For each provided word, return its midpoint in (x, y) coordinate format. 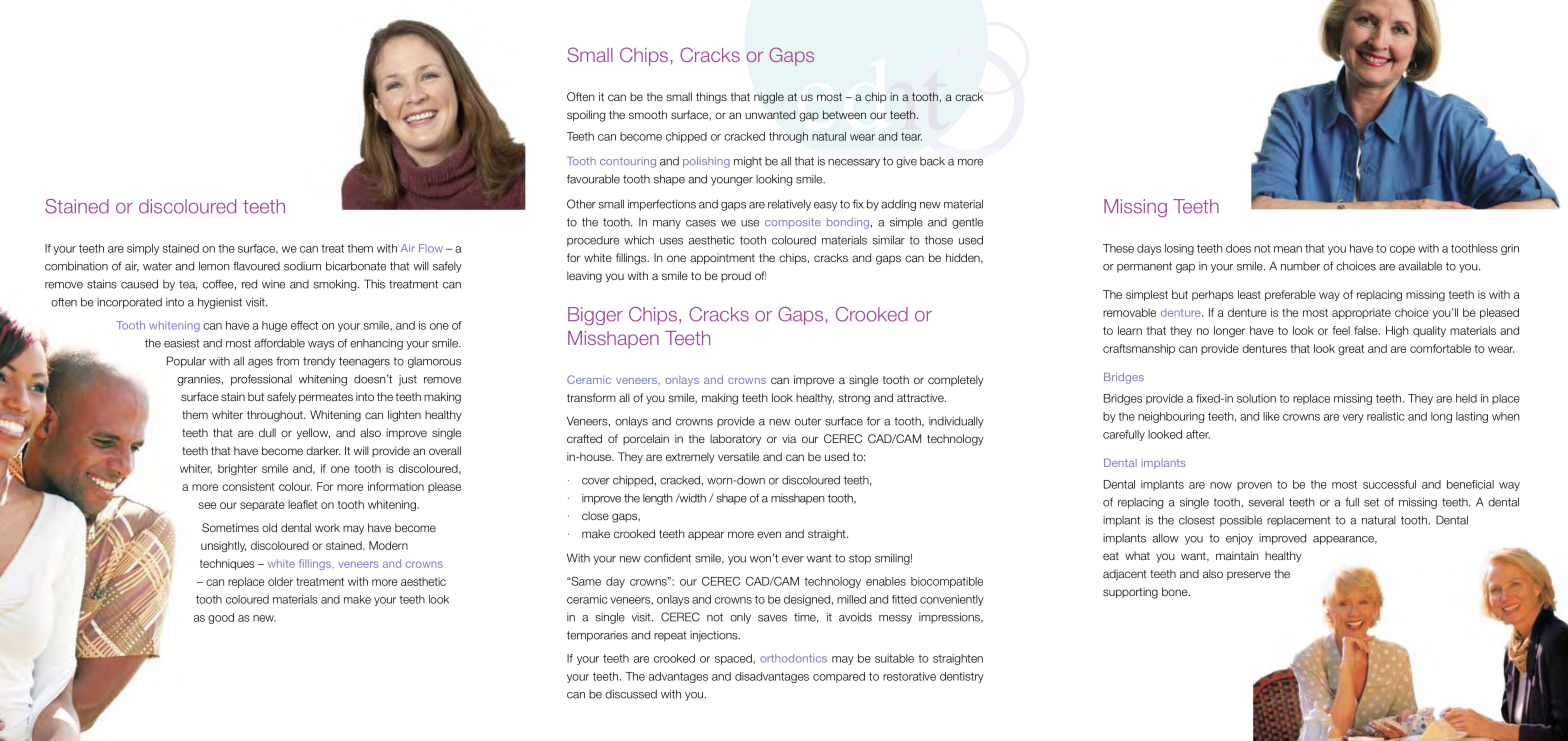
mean (1288, 249)
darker (323, 450)
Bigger (595, 316)
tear (911, 136)
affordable (279, 343)
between (844, 114)
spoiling (586, 116)
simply (143, 249)
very (1353, 418)
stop (860, 559)
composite (793, 223)
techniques (227, 564)
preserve (1249, 575)
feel (1341, 330)
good (221, 618)
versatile (738, 456)
